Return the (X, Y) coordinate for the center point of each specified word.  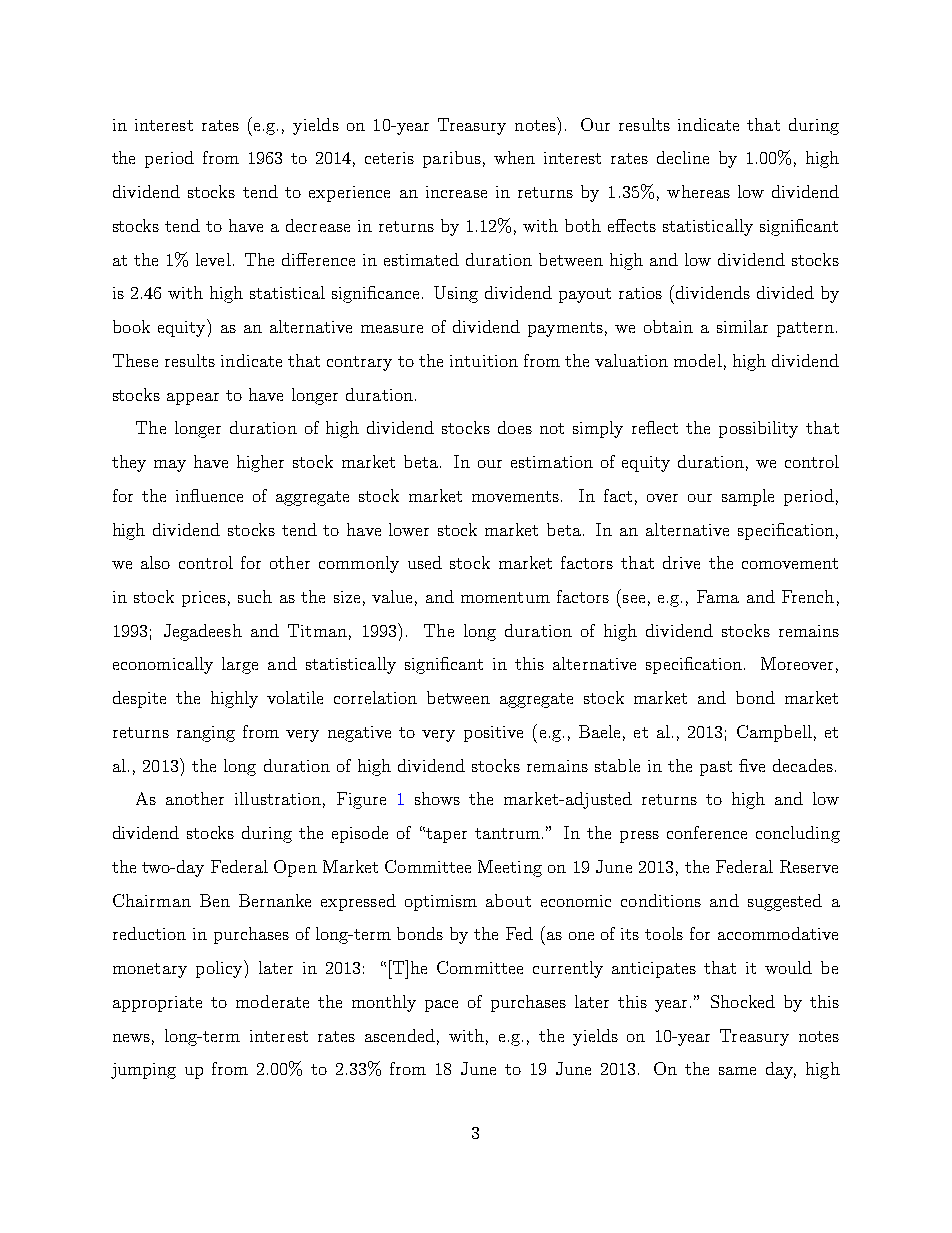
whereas (698, 191)
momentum (505, 597)
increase (456, 192)
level (213, 259)
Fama (718, 596)
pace (441, 1006)
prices (204, 599)
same (737, 1071)
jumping (143, 1071)
